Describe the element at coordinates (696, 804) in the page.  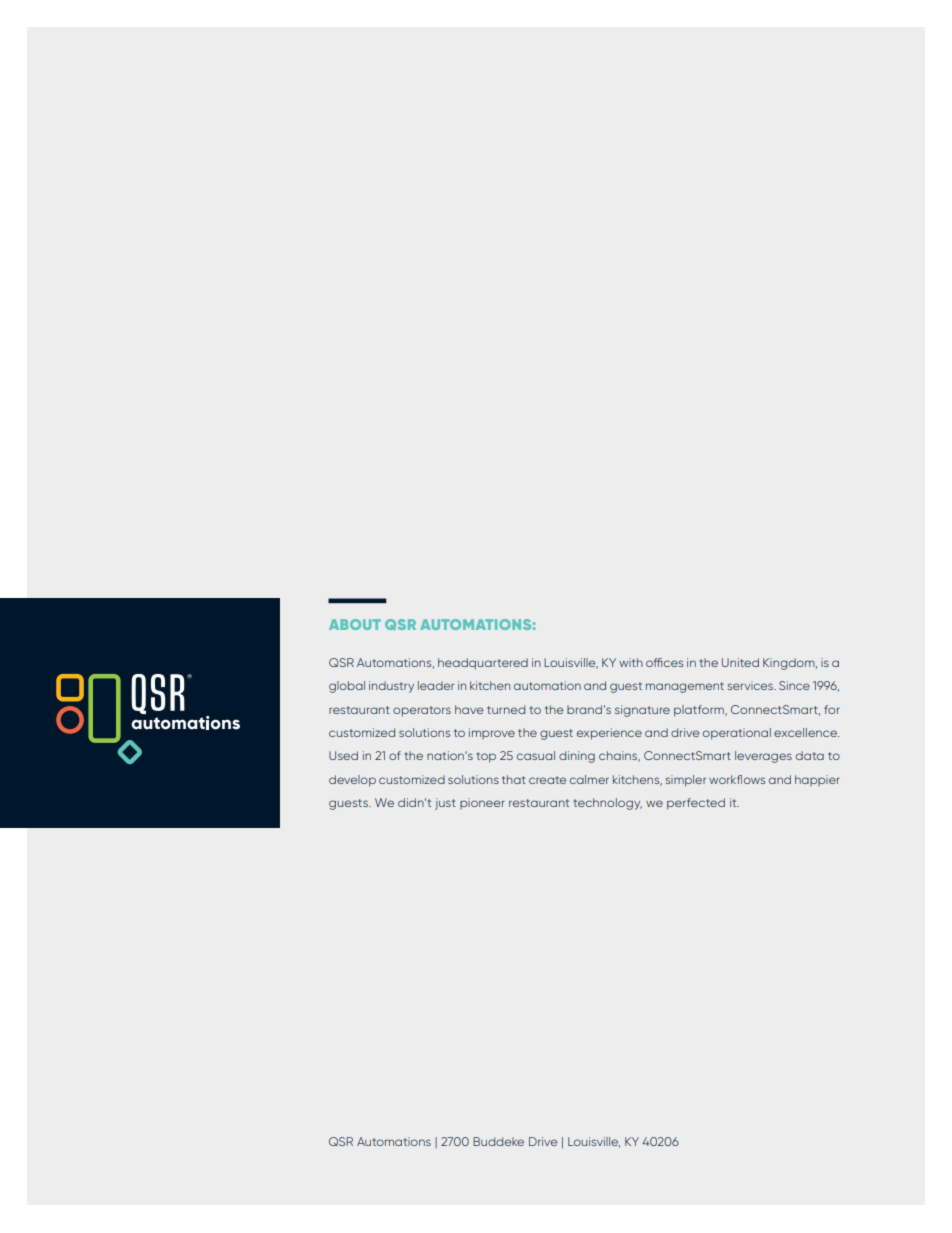
I see `perfected` at that location.
